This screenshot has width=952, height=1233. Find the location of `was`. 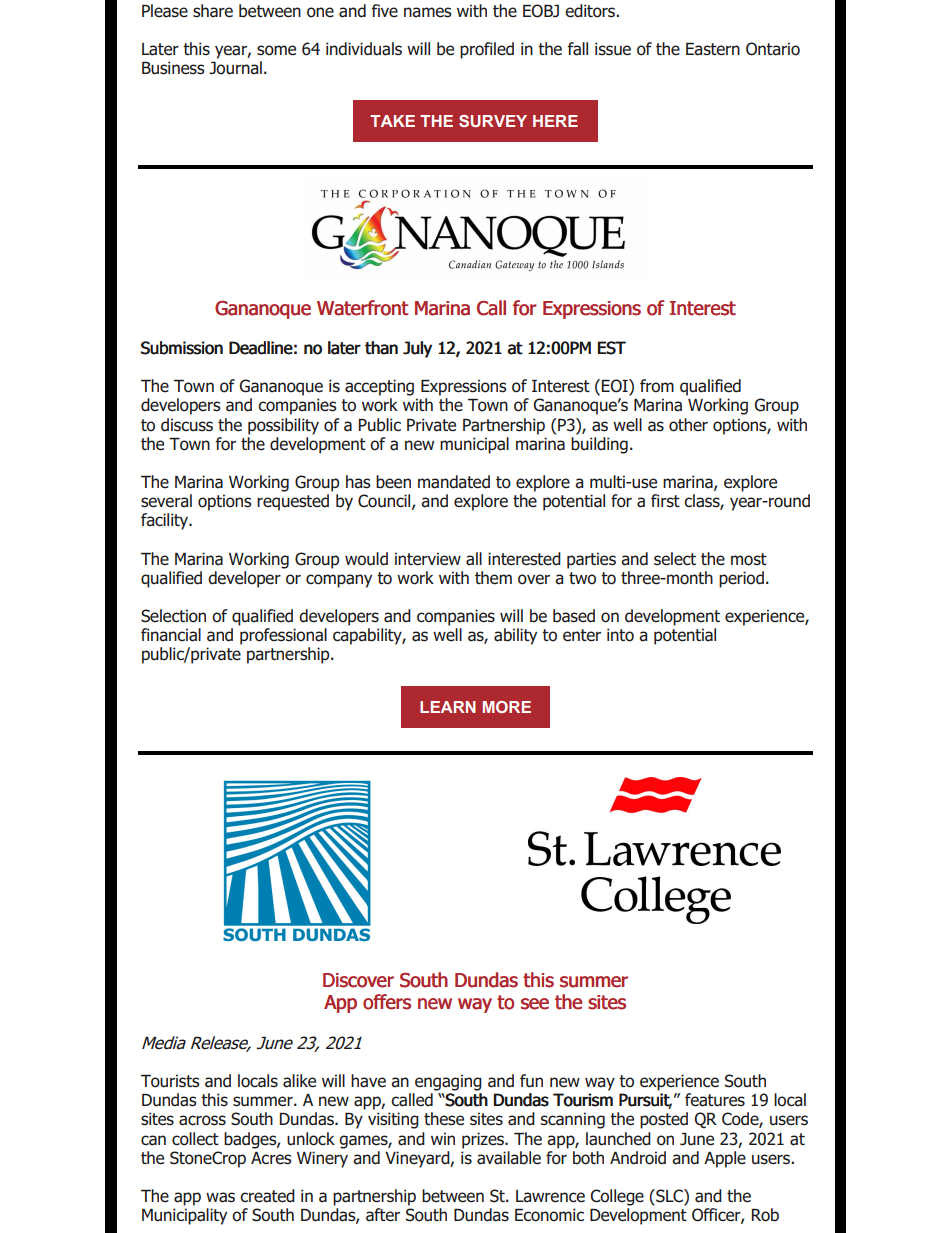

was is located at coordinates (220, 1197).
